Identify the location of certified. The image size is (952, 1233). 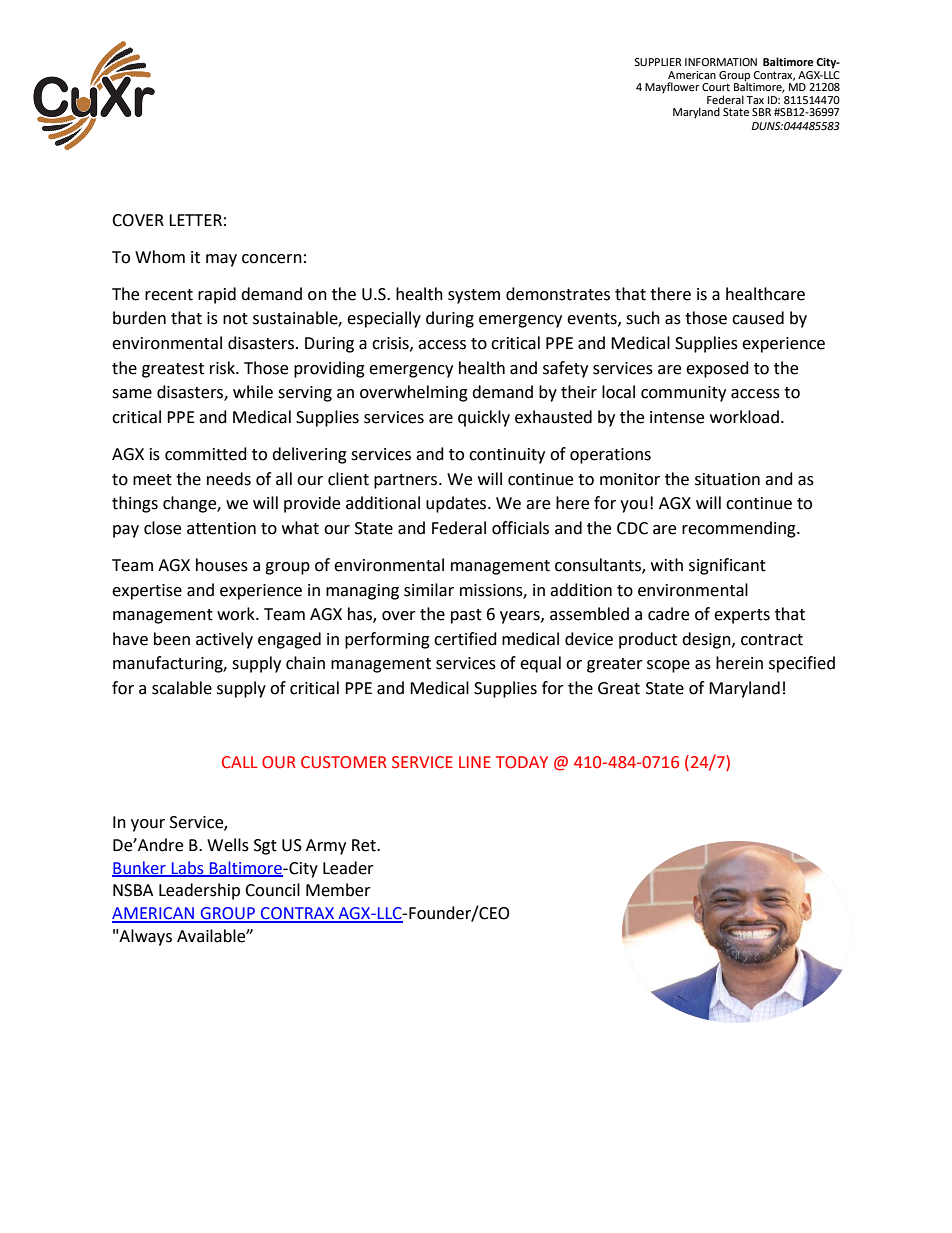
(465, 639).
